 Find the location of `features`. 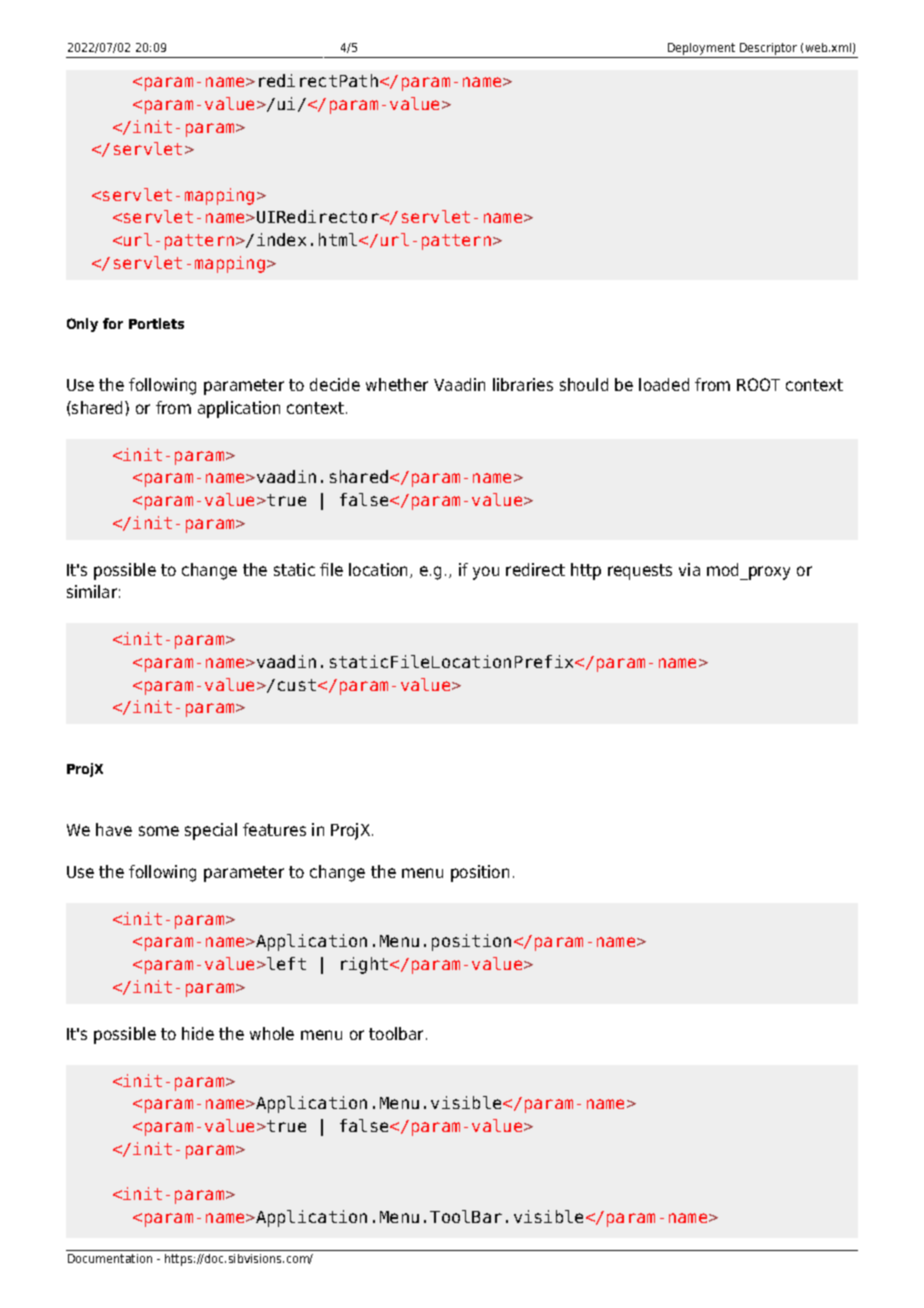

features is located at coordinates (274, 829).
